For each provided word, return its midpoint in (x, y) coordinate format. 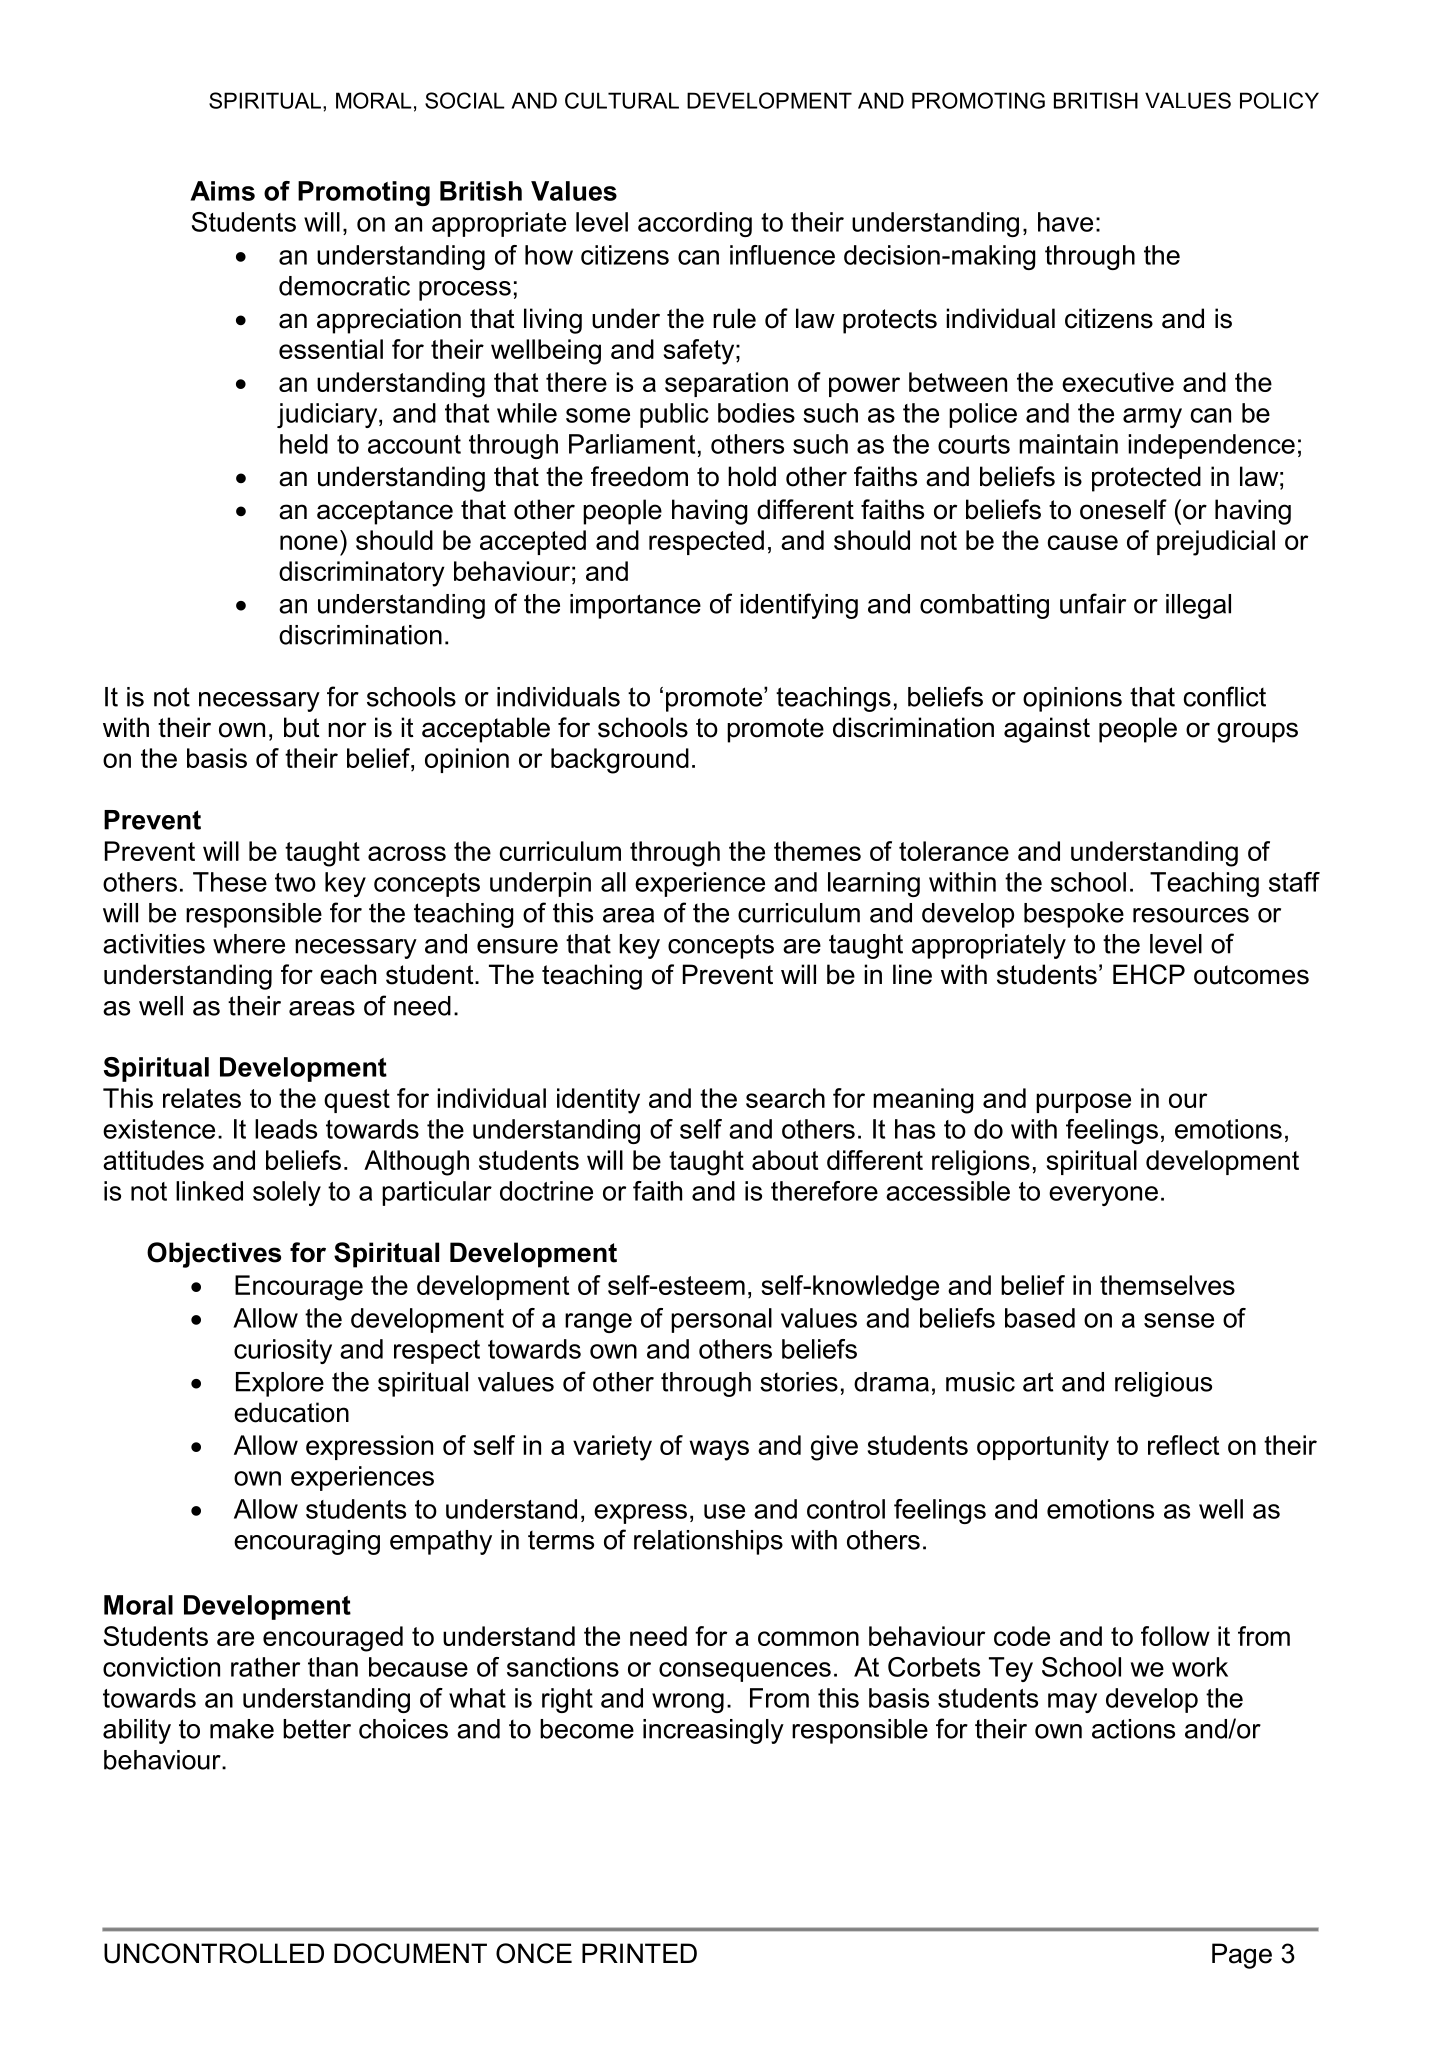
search (785, 1098)
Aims (222, 191)
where (249, 944)
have (1065, 222)
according (695, 224)
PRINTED (639, 1953)
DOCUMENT (410, 1953)
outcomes (1251, 975)
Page (1242, 1956)
